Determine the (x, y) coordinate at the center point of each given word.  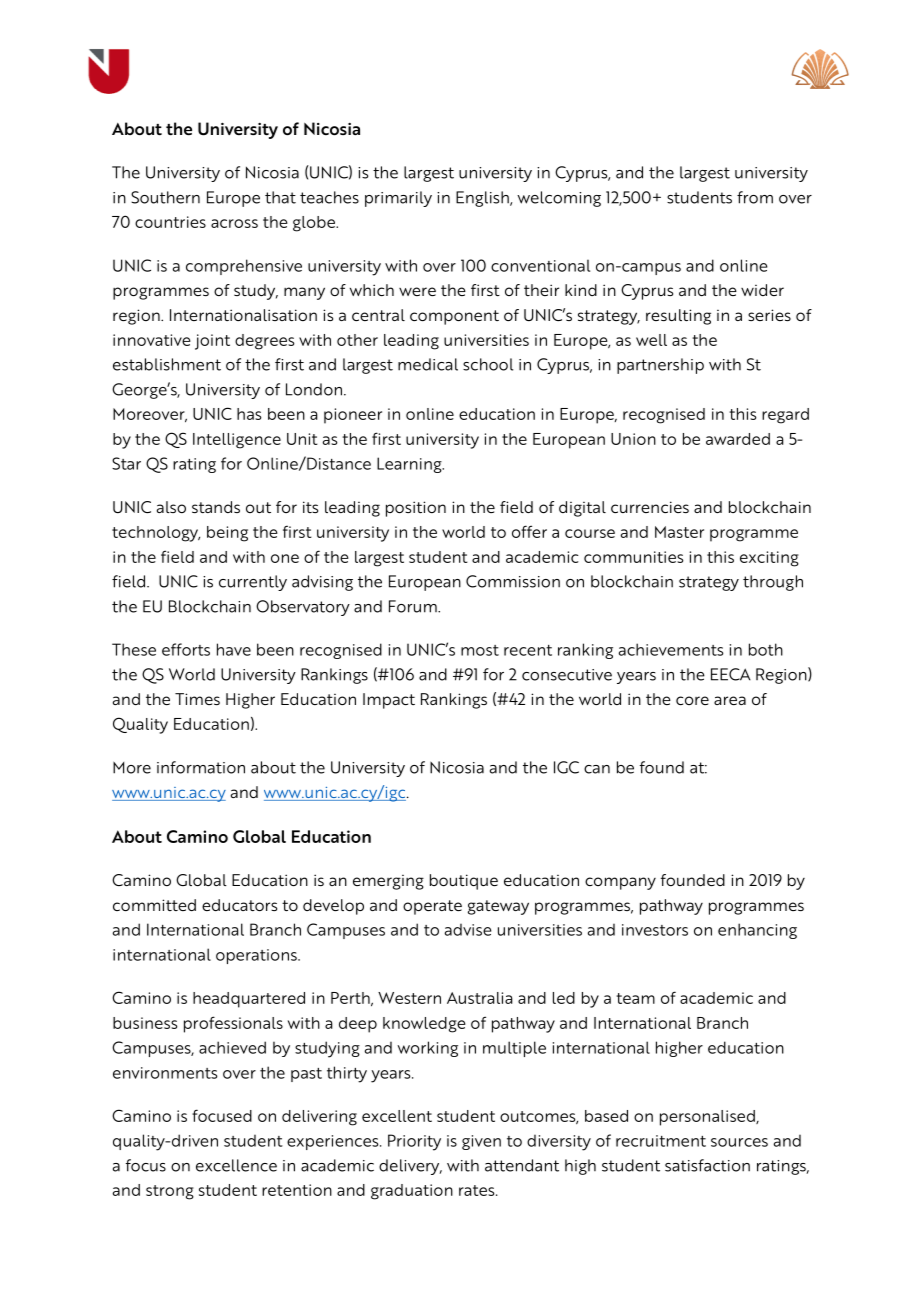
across (234, 223)
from (755, 197)
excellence (236, 1165)
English (483, 199)
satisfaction (707, 1165)
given (481, 1142)
